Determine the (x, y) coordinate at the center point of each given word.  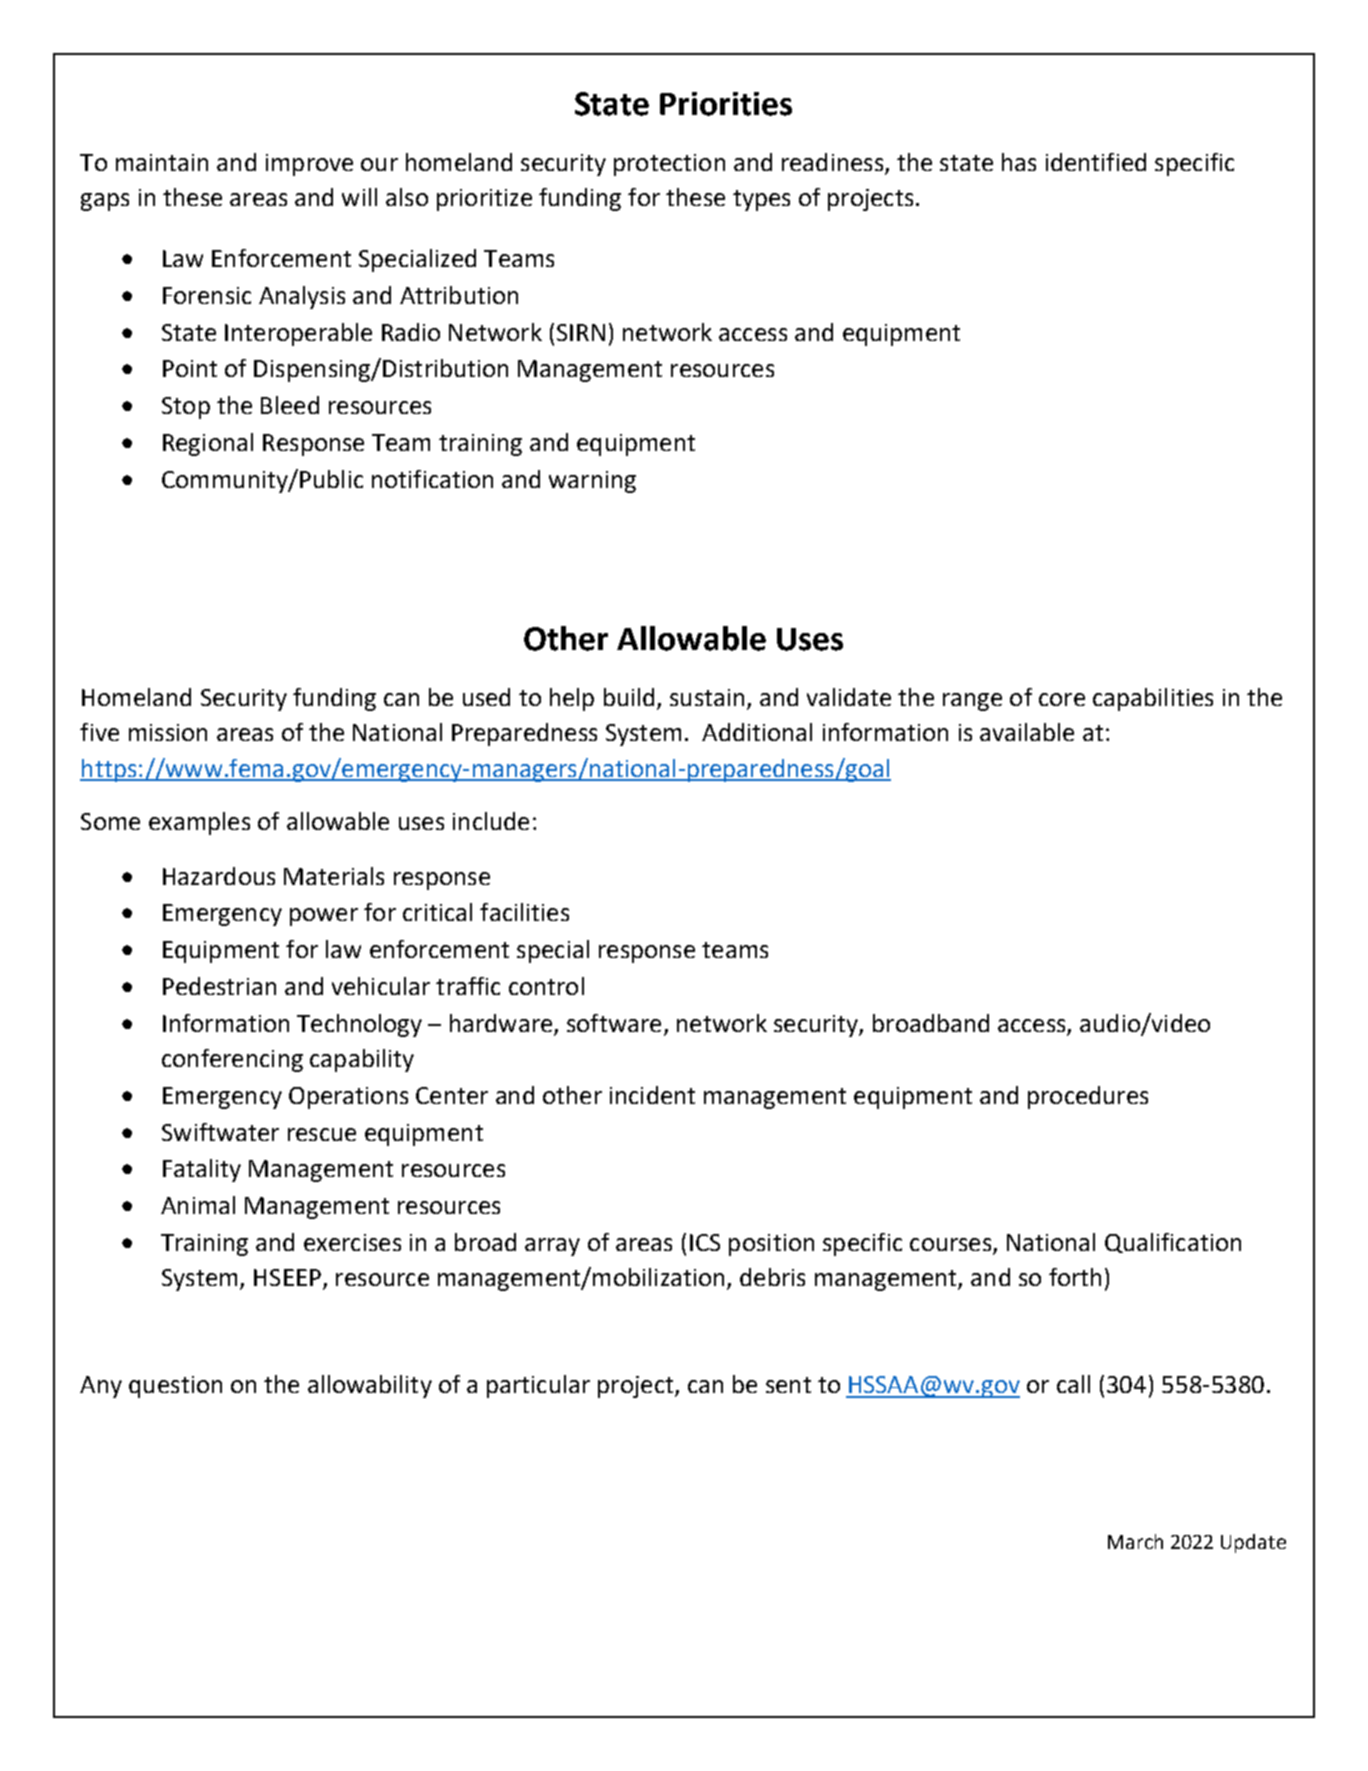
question (175, 1387)
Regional (208, 444)
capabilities (1153, 699)
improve (309, 165)
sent (788, 1385)
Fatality (202, 1170)
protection (669, 165)
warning (592, 482)
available (1027, 732)
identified (1096, 162)
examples (199, 823)
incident (652, 1095)
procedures (1088, 1097)
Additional (757, 732)
